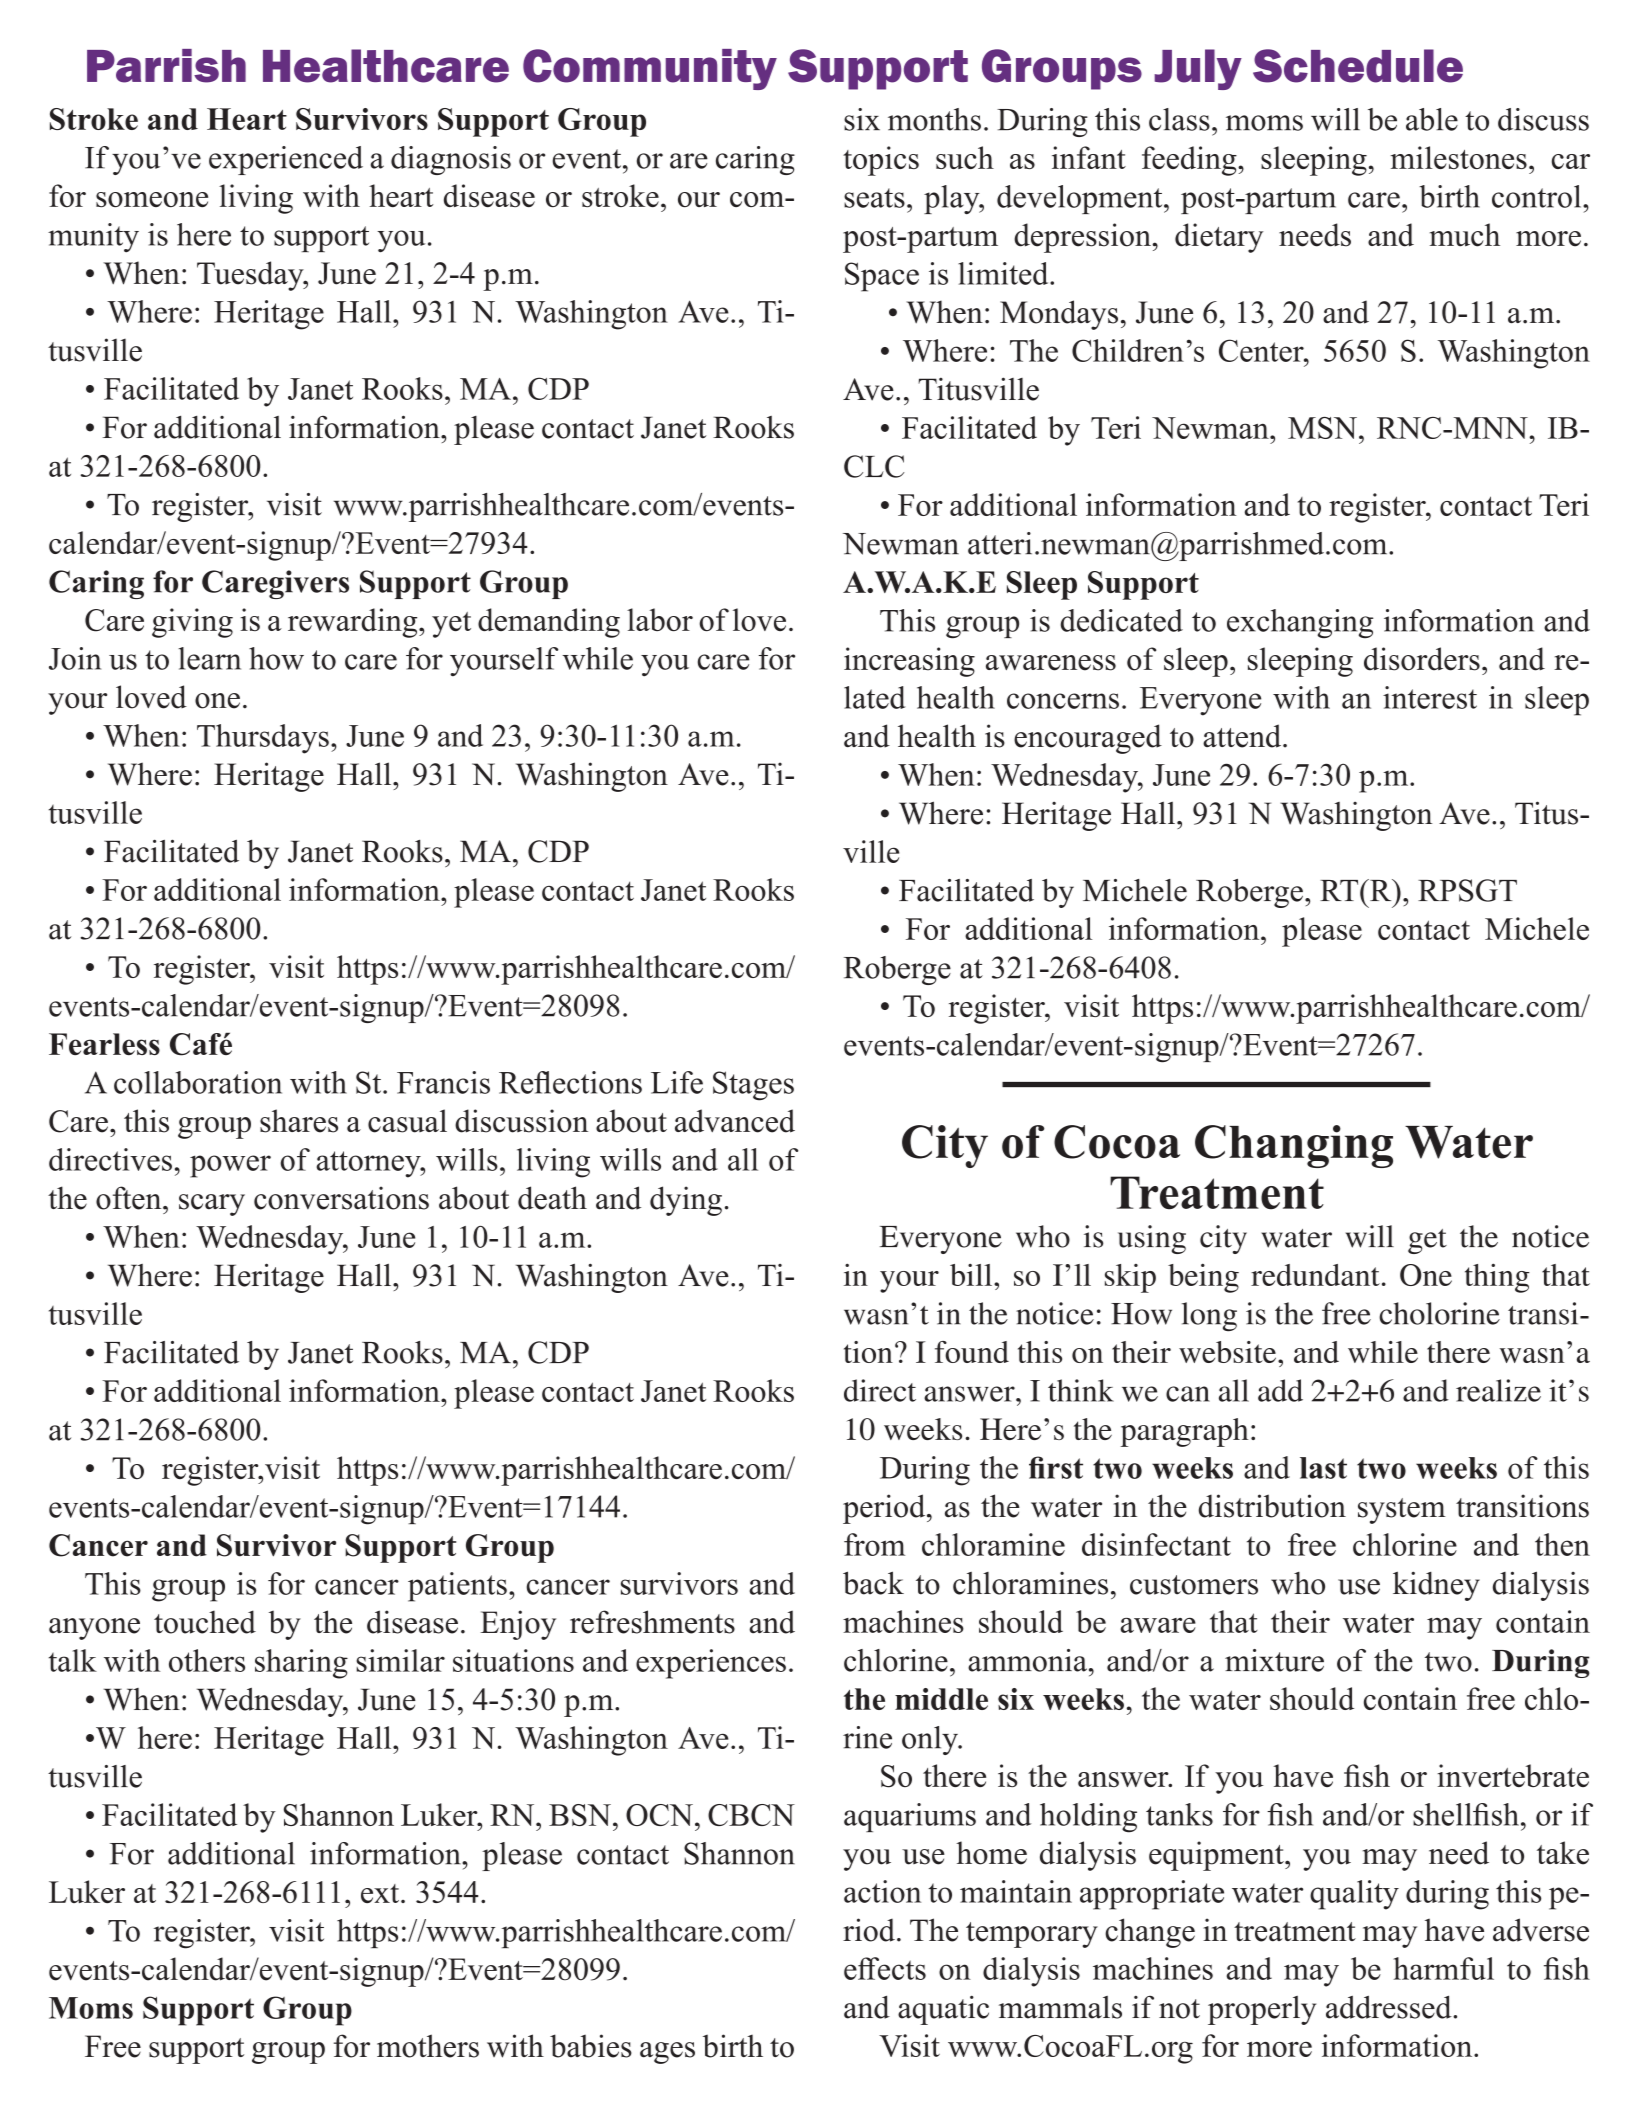  I want to click on system, so click(1402, 1511).
